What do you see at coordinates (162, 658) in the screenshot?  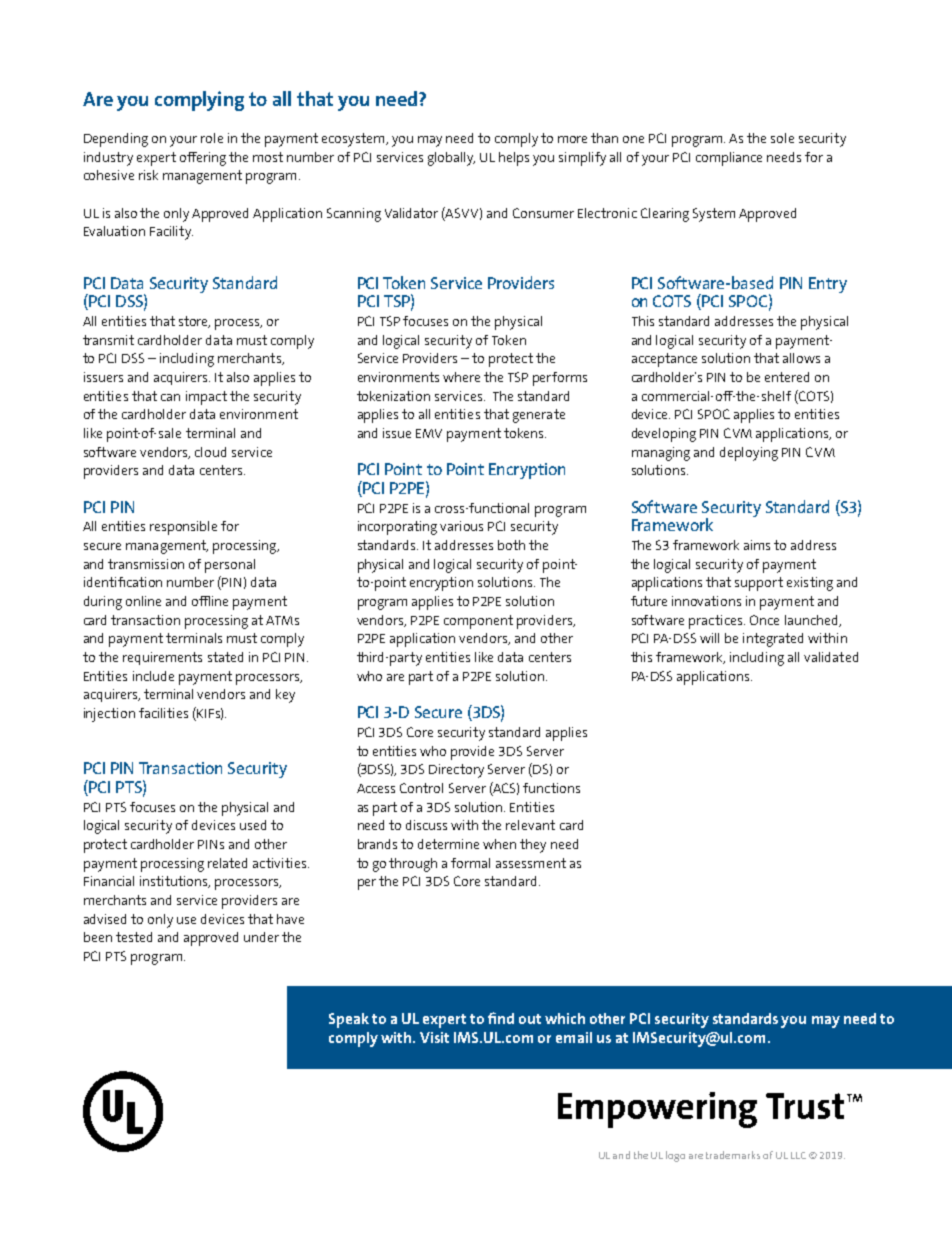 I see `requirements` at bounding box center [162, 658].
